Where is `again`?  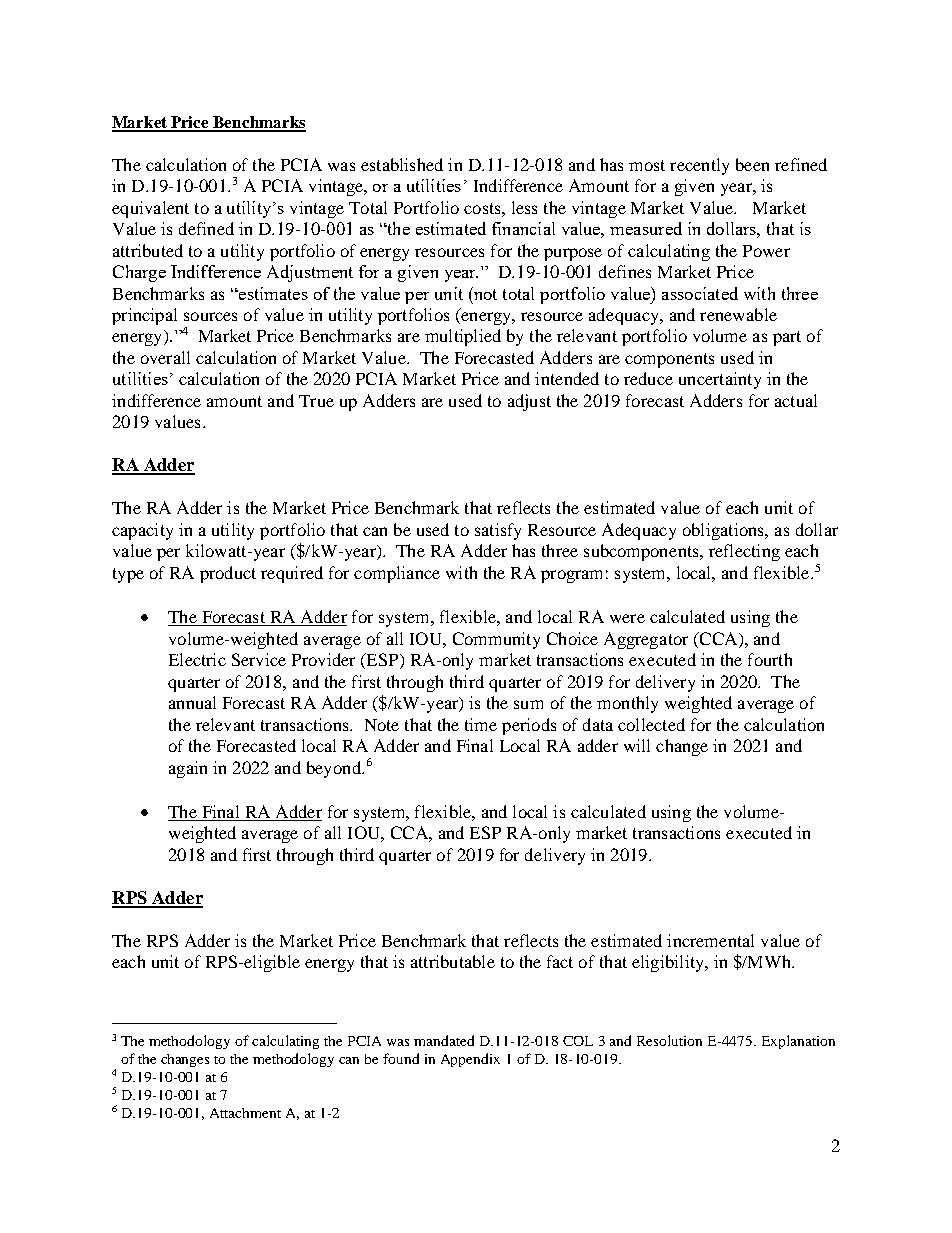 again is located at coordinates (188, 769).
